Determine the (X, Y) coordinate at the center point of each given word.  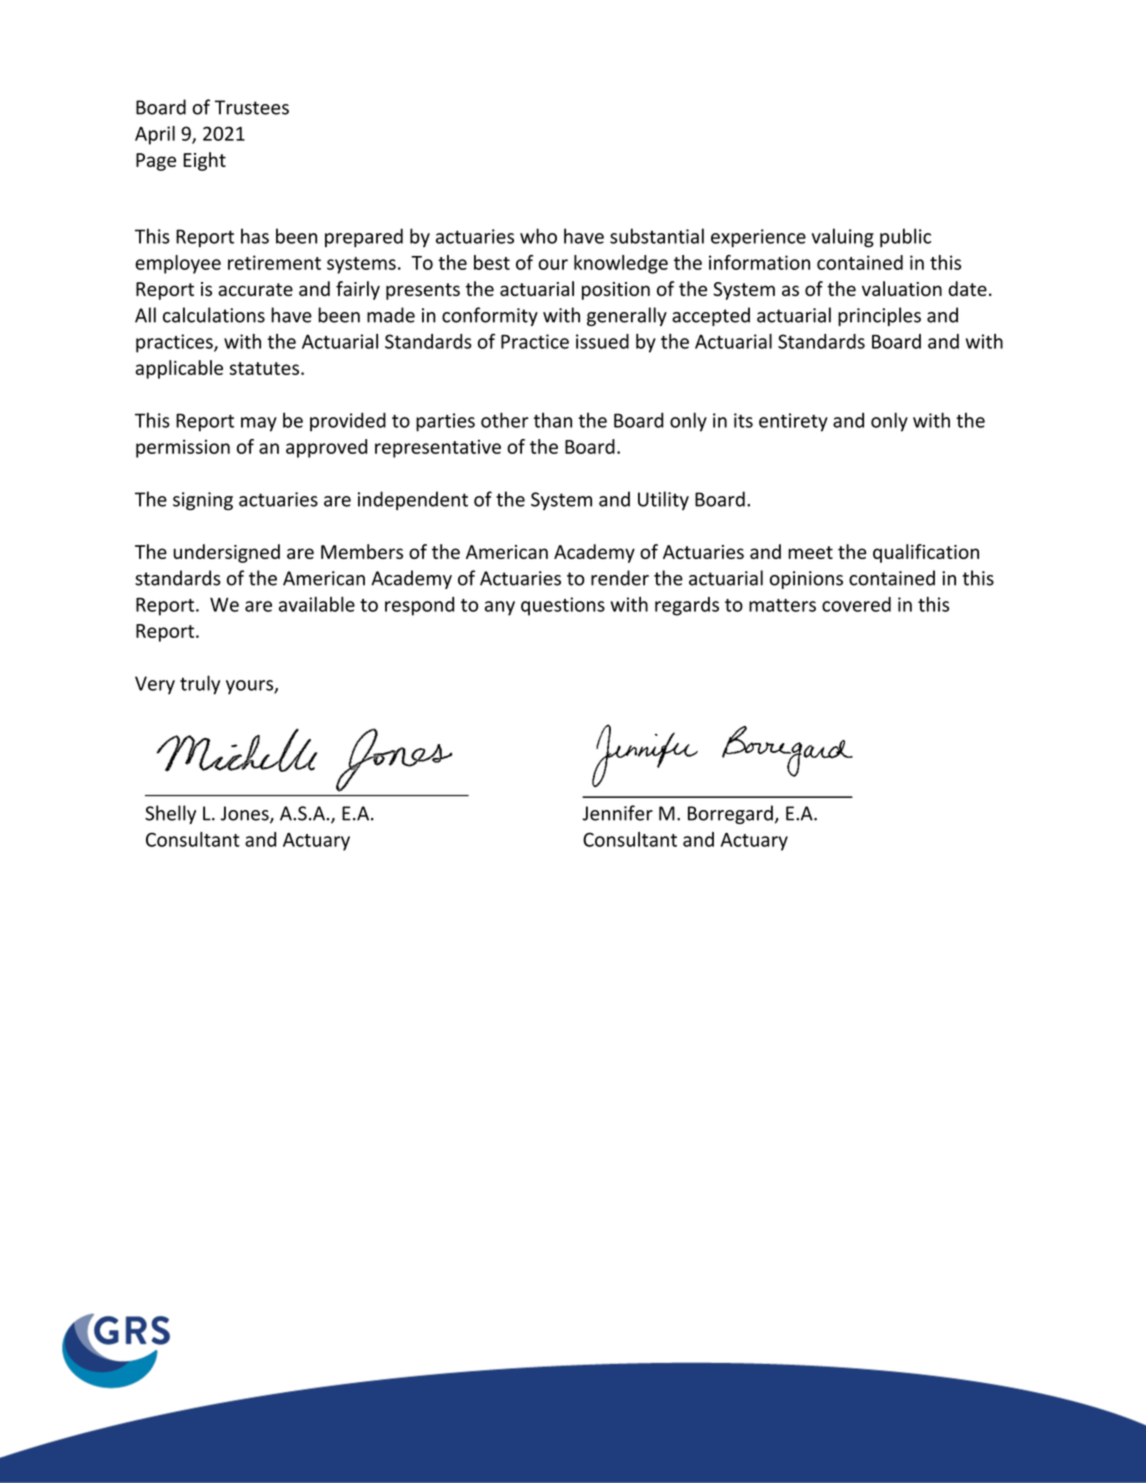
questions (563, 606)
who (538, 236)
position (616, 291)
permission (183, 448)
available (317, 604)
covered (856, 604)
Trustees (252, 107)
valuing (843, 238)
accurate (255, 289)
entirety (793, 422)
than (553, 420)
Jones (246, 814)
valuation (902, 288)
